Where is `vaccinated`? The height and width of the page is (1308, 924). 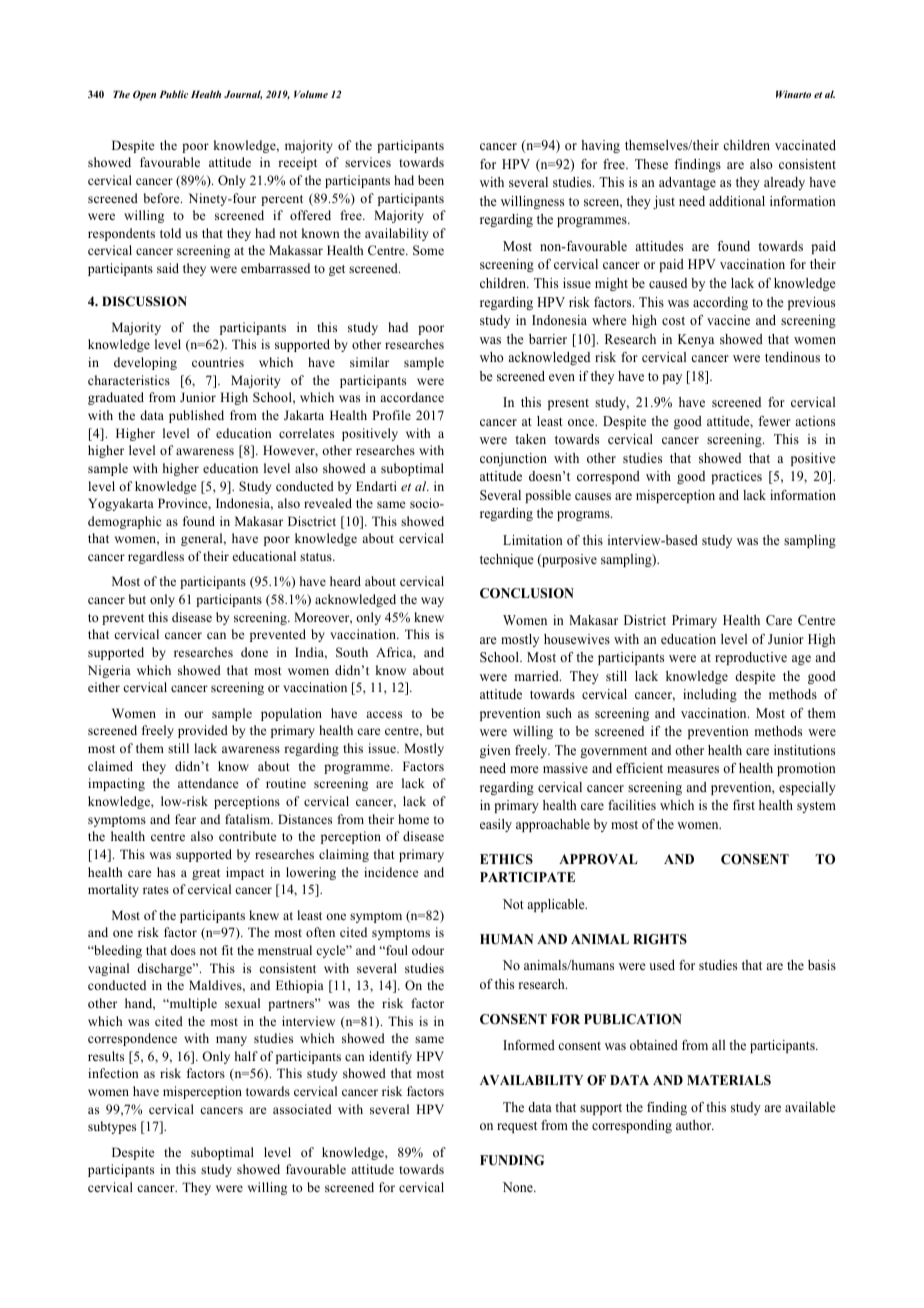
vaccinated is located at coordinates (805, 145).
